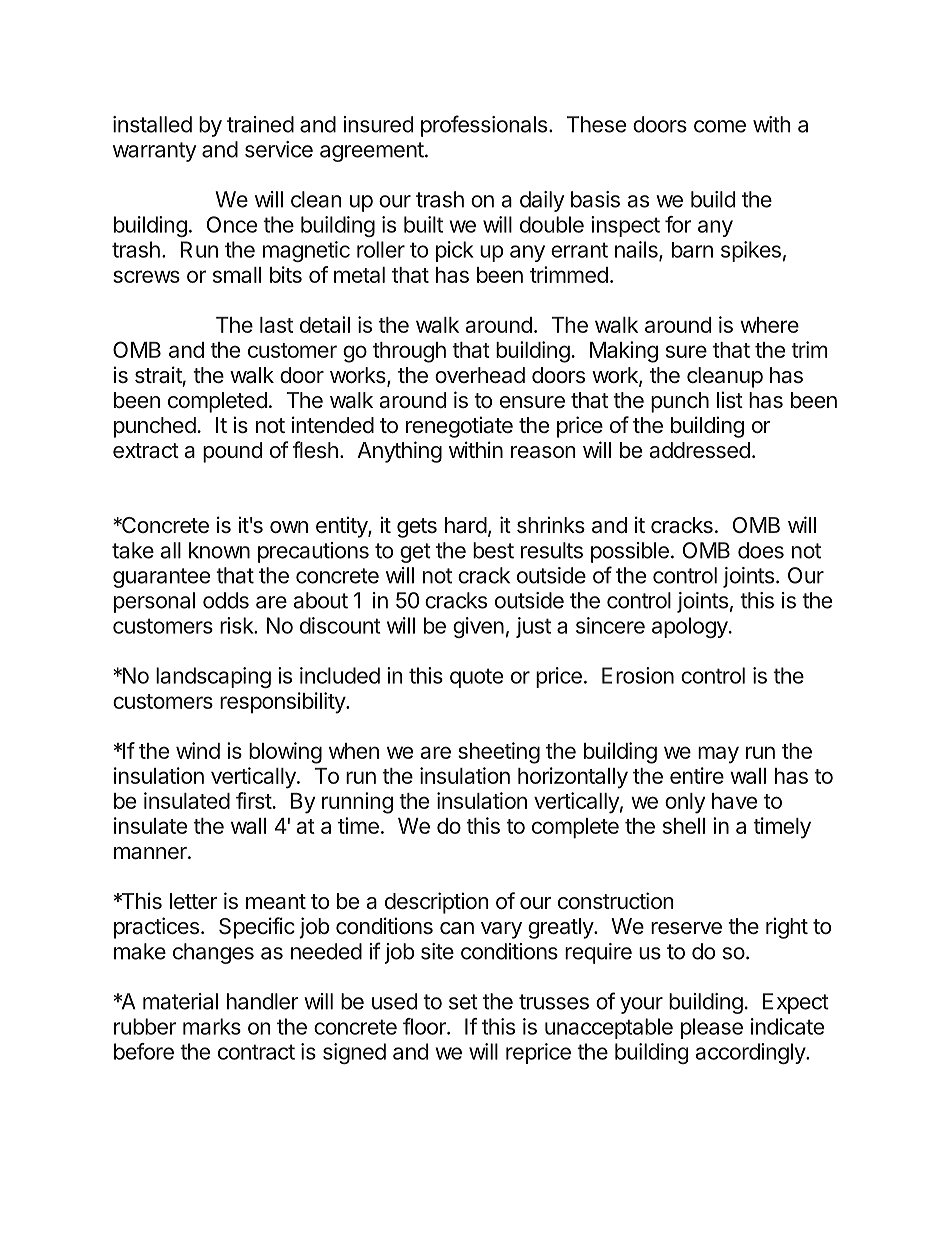  I want to click on odds, so click(226, 600).
